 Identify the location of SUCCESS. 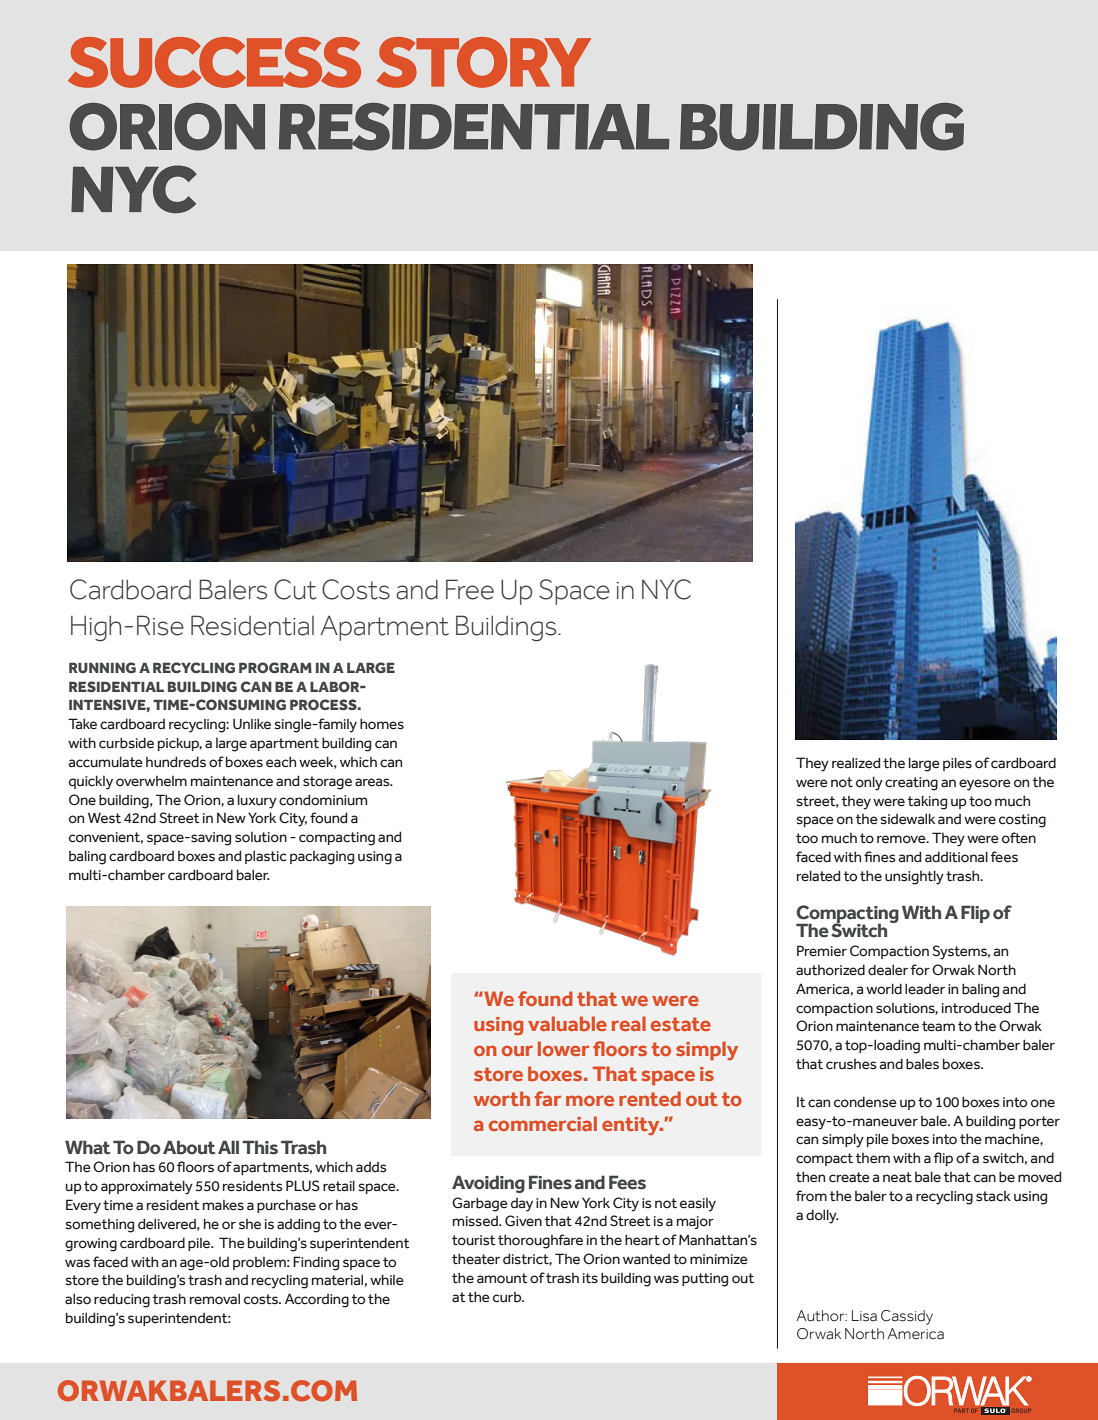
(214, 62).
